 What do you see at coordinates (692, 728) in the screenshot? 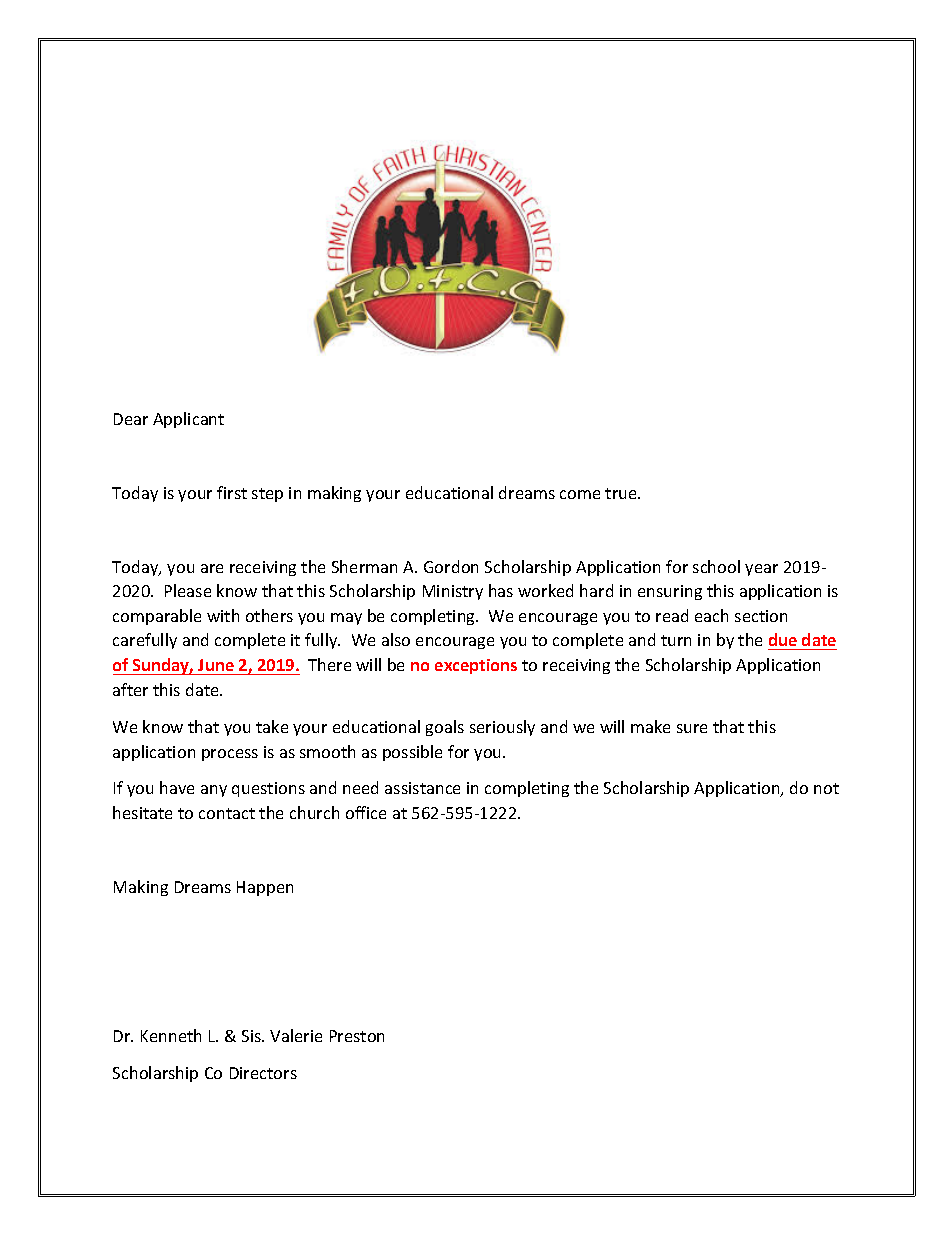
I see `sure` at bounding box center [692, 728].
